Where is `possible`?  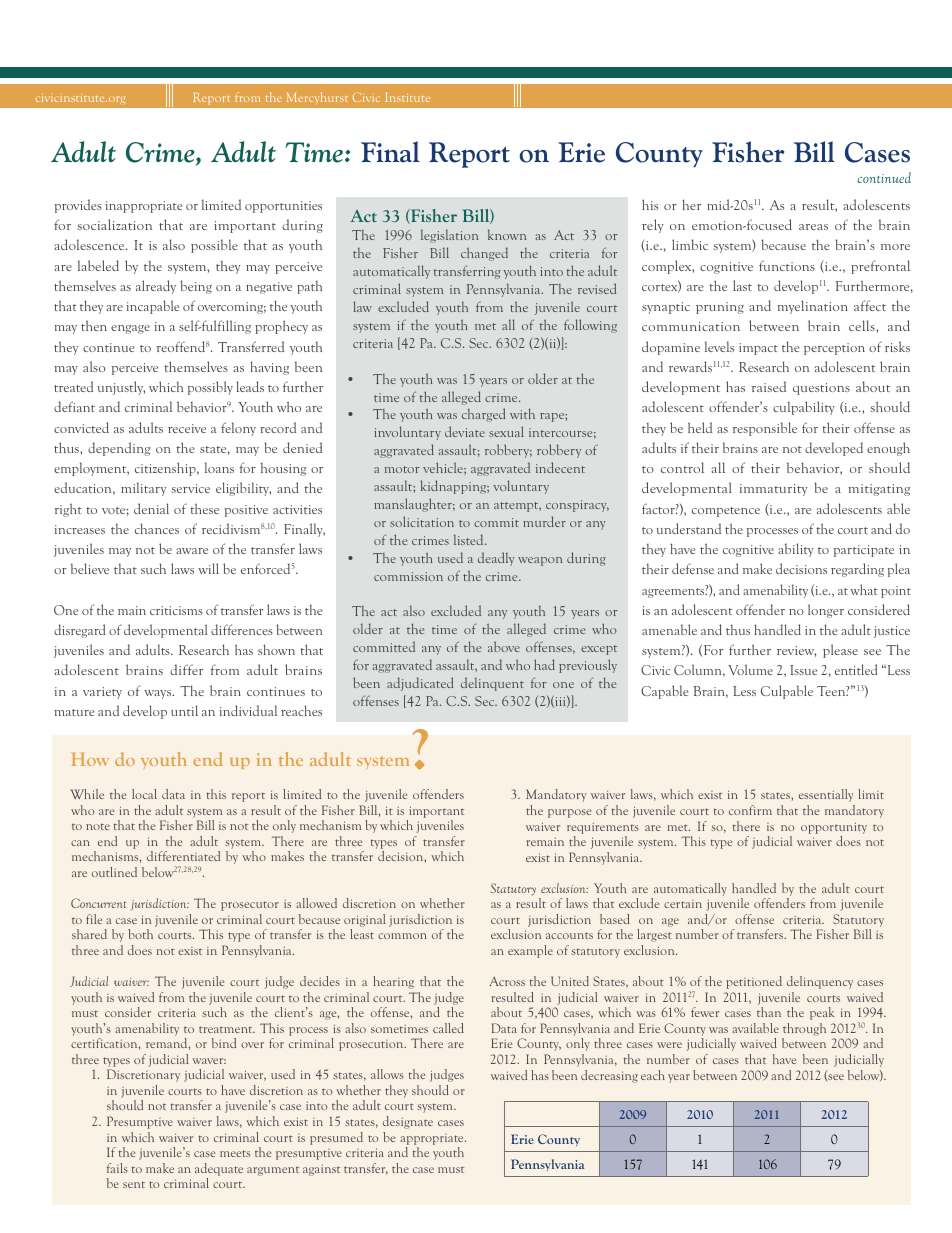
possible is located at coordinates (214, 246).
